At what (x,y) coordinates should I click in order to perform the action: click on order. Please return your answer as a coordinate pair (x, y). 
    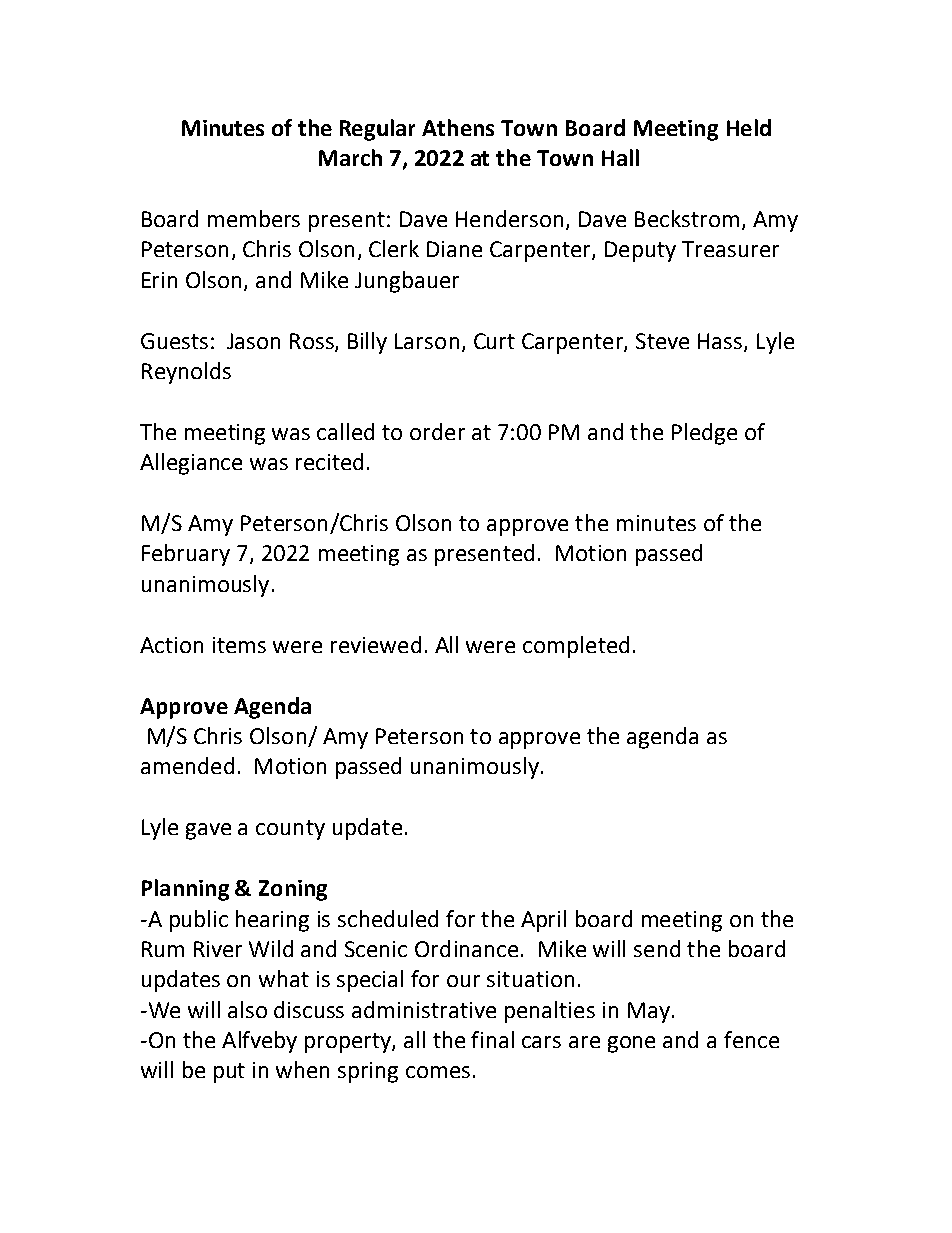
    Looking at the image, I should click on (437, 431).
